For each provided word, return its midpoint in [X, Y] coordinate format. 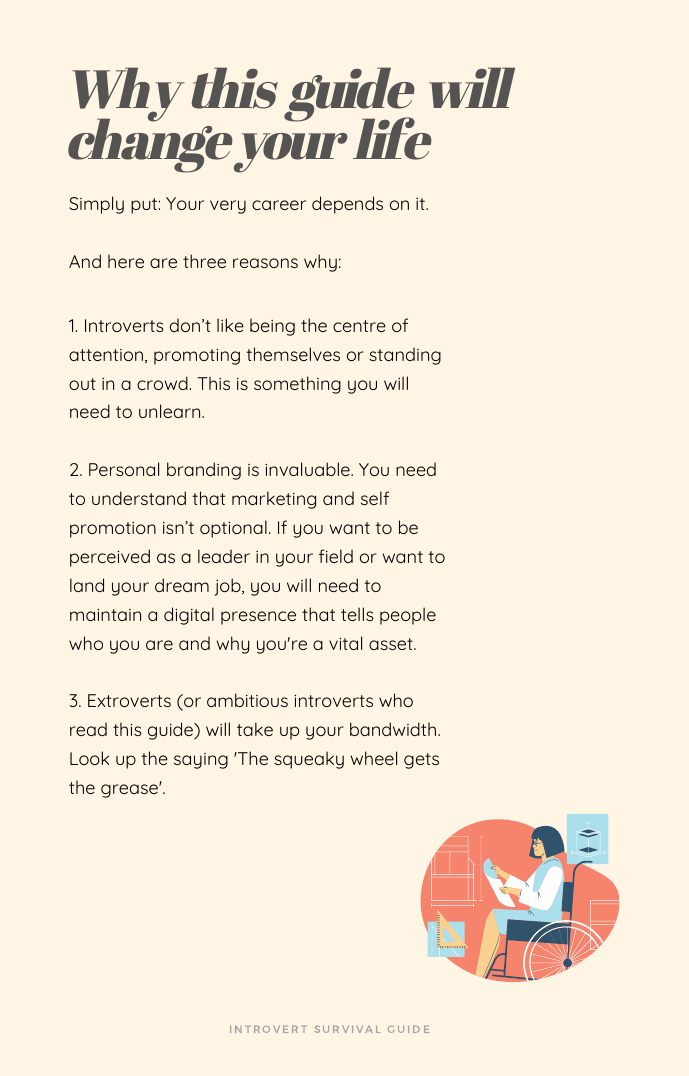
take [255, 729]
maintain [105, 615]
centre [359, 326]
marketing [274, 500]
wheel [374, 758]
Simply [96, 205]
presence [258, 618]
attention [107, 356]
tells [357, 614]
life [392, 138]
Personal [124, 469]
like [230, 325]
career [279, 205]
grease [130, 791]
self [375, 498]
